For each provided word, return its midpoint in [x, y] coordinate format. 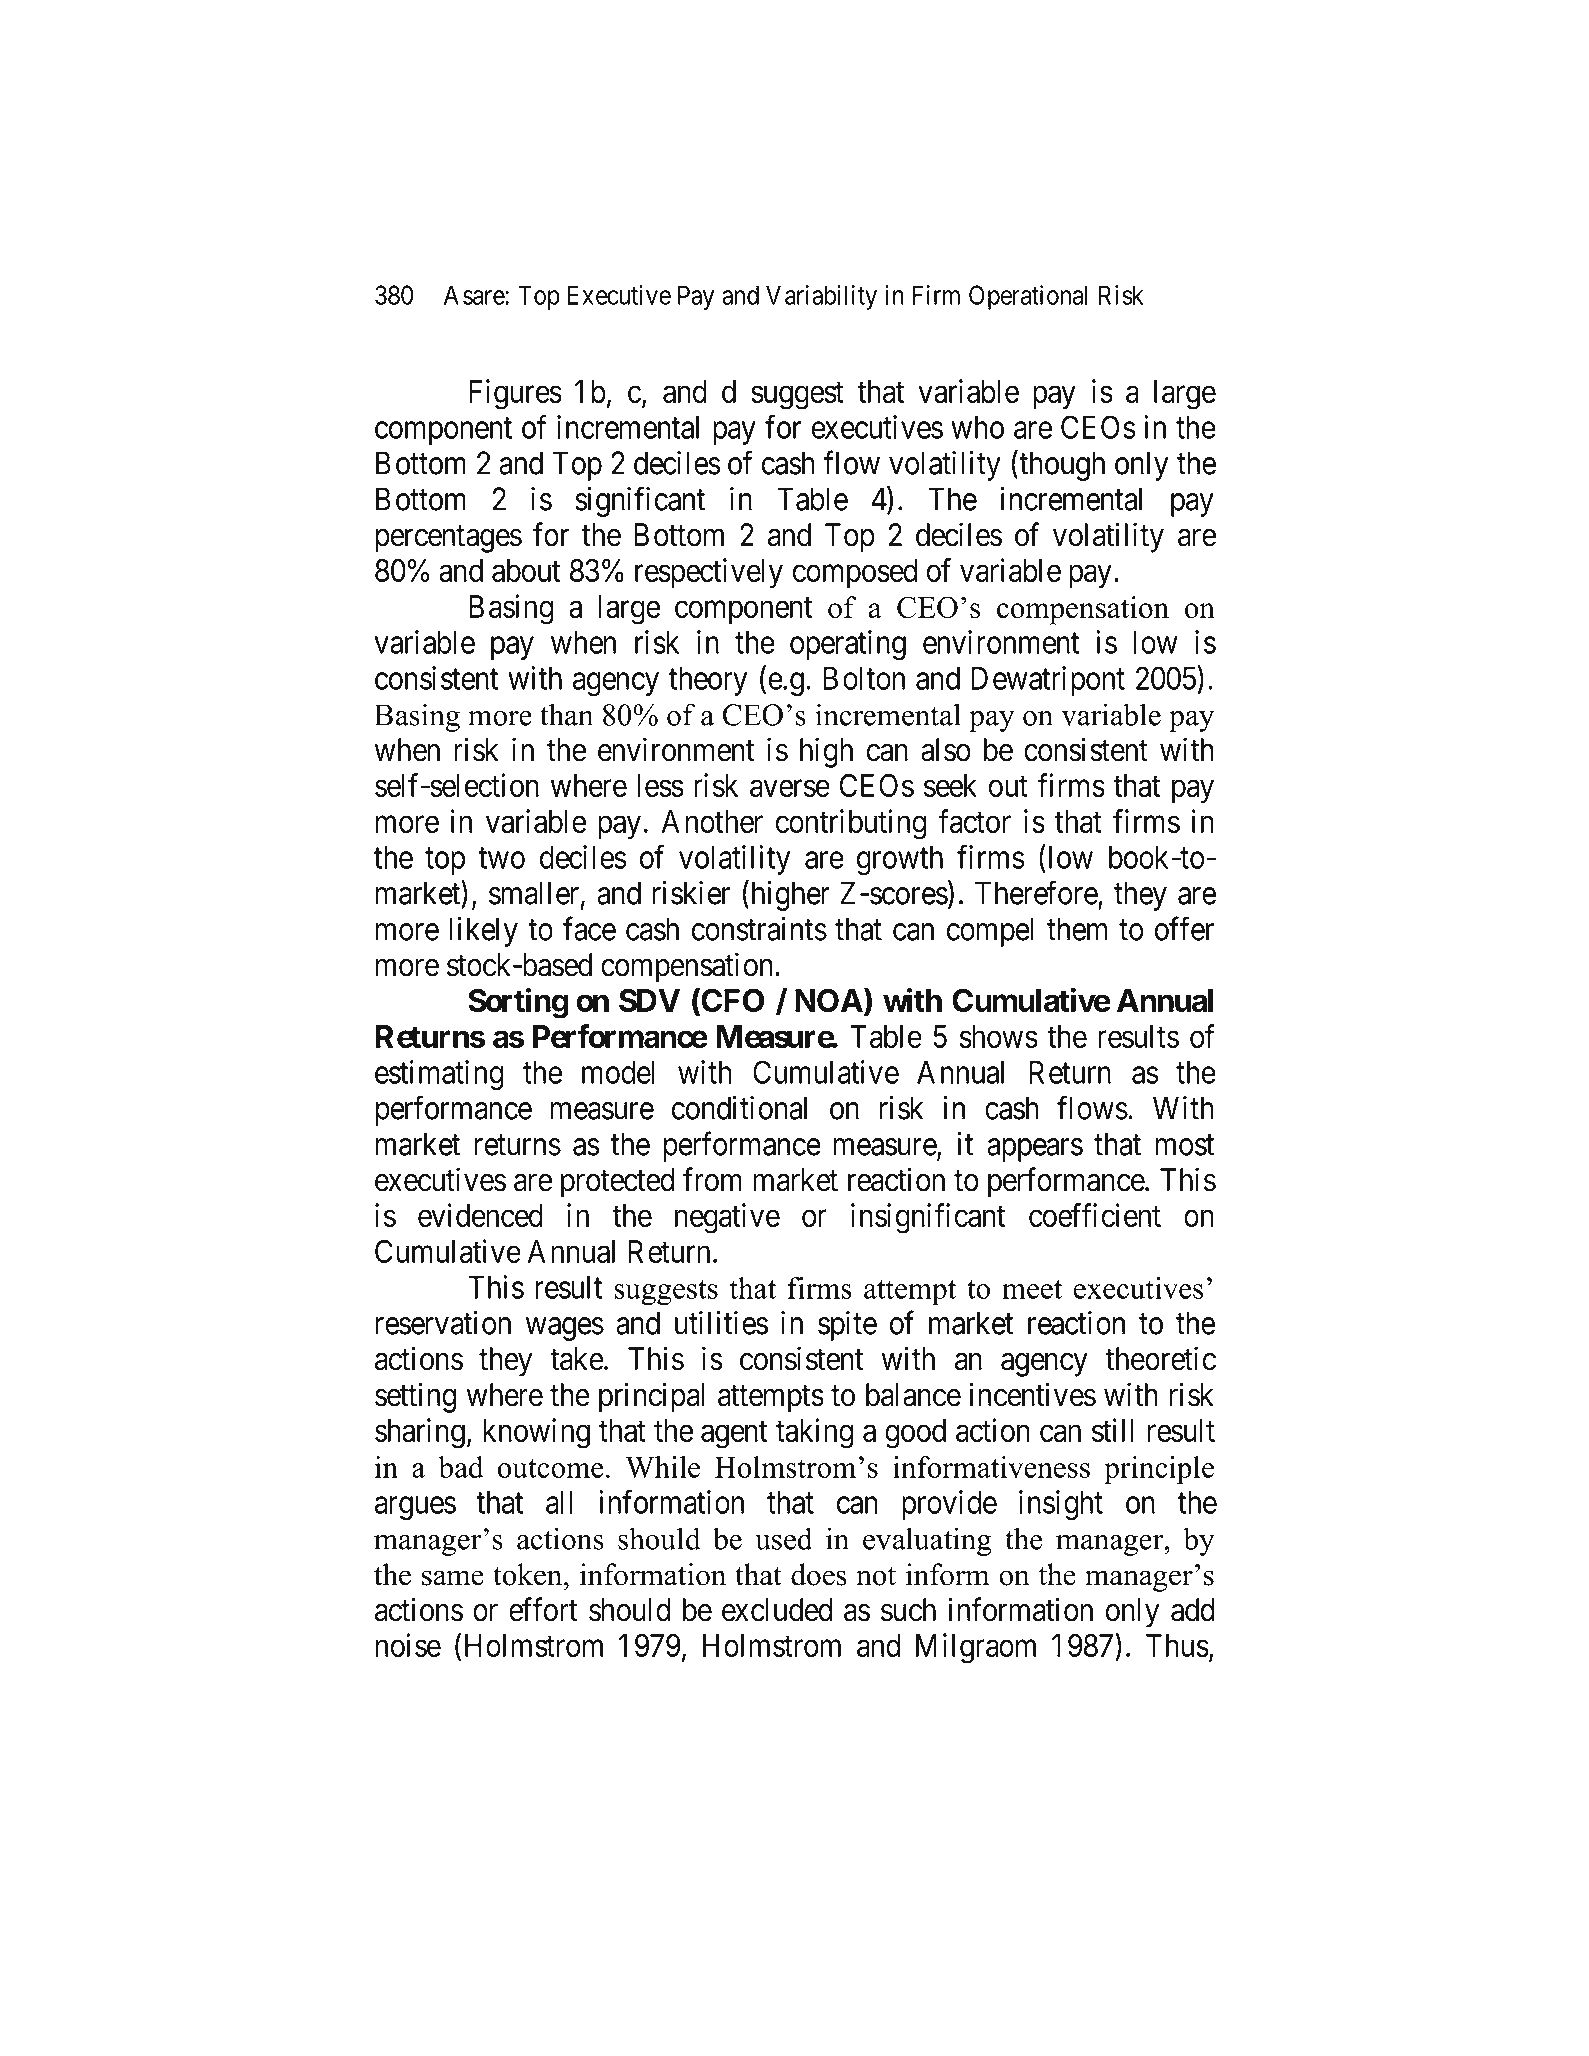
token [529, 1574]
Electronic [469, 2029]
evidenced [480, 1215]
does [819, 1574]
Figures [515, 394]
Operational [1028, 297]
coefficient [1095, 1215]
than [566, 714]
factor [974, 821]
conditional [739, 1108]
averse [790, 788]
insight [1061, 1505]
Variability [821, 297]
